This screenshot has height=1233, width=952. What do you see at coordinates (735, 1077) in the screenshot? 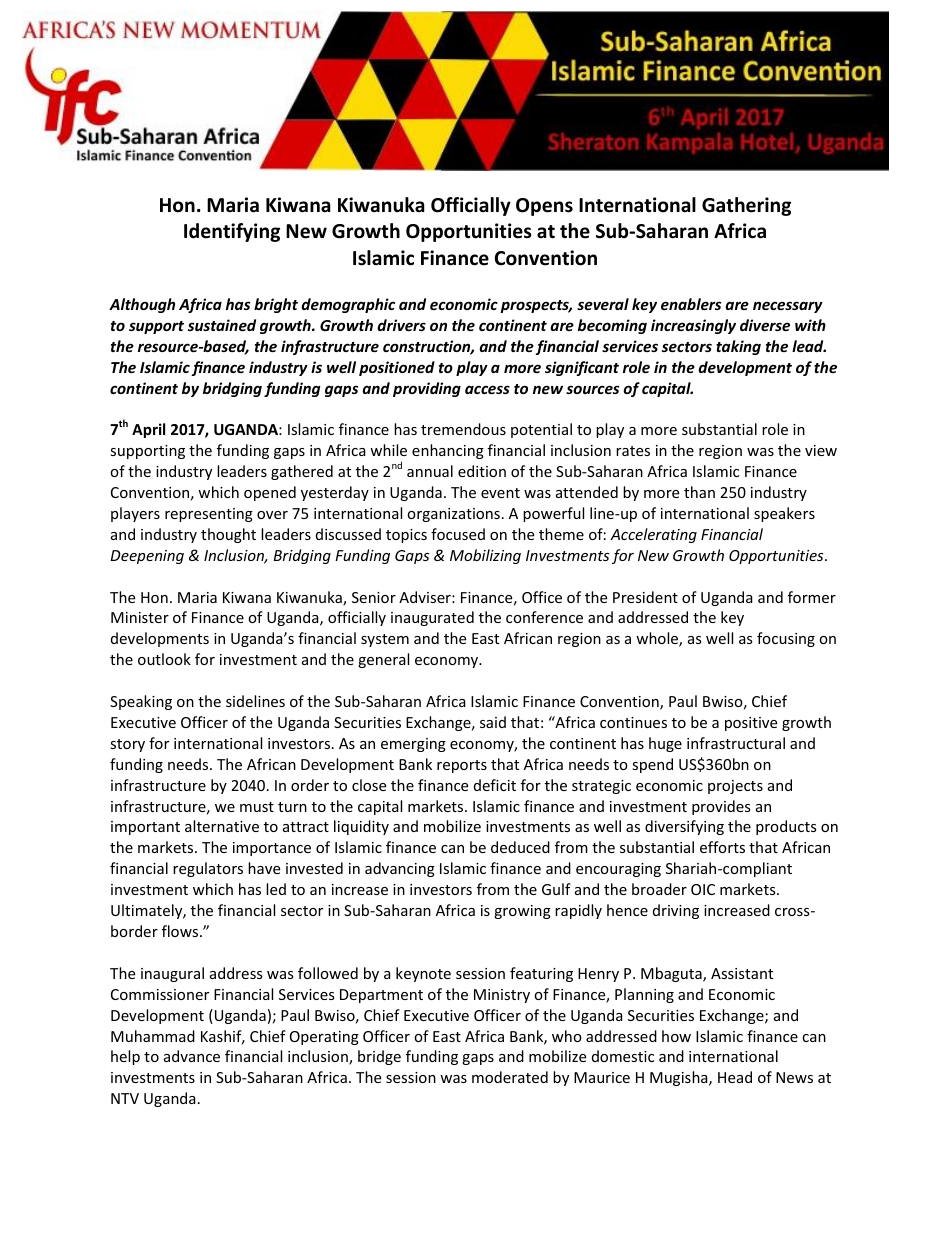
I see `Head` at bounding box center [735, 1077].
